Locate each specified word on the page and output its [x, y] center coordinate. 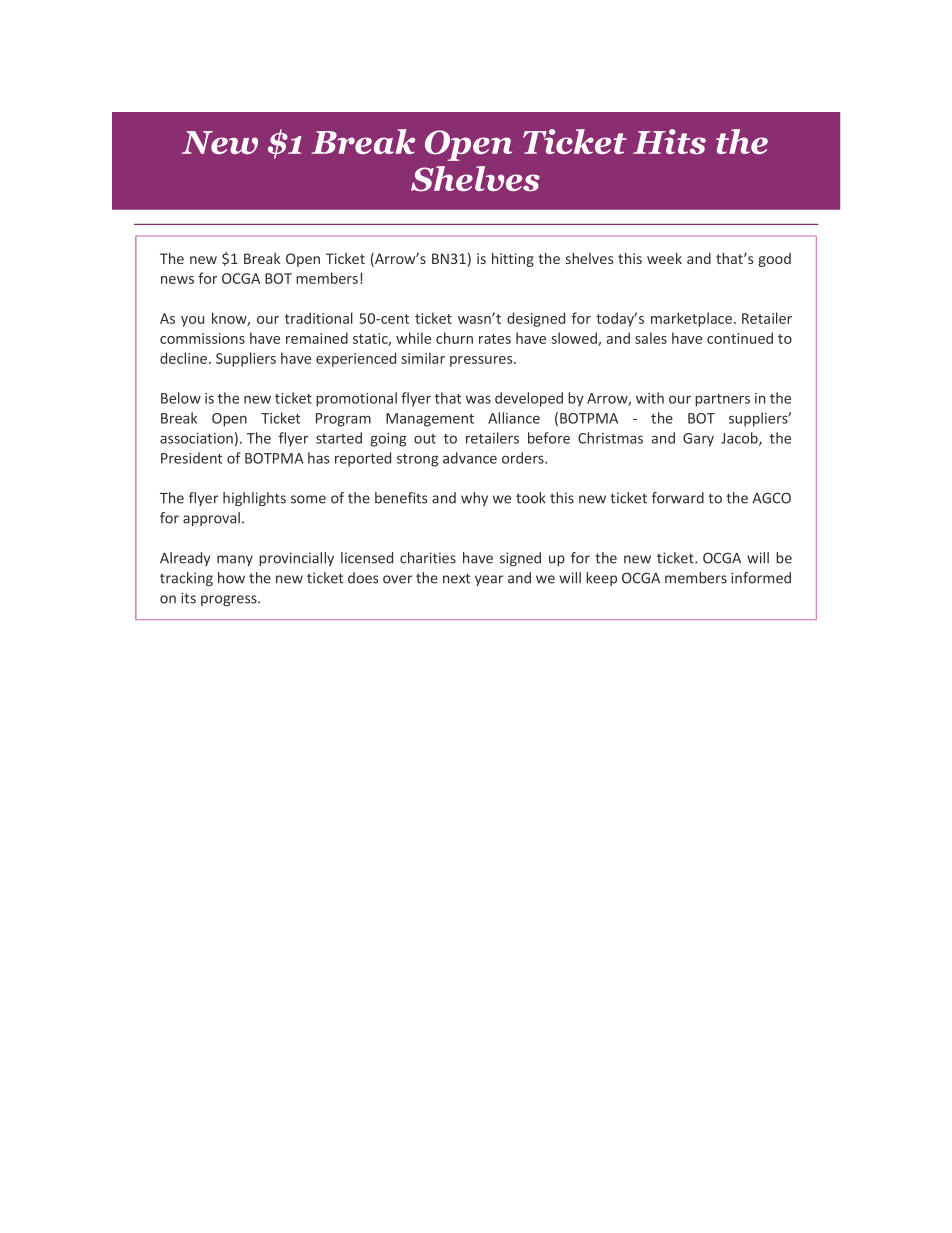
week [664, 258]
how [231, 578]
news [177, 280]
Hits [669, 141]
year [489, 580]
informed [761, 578]
